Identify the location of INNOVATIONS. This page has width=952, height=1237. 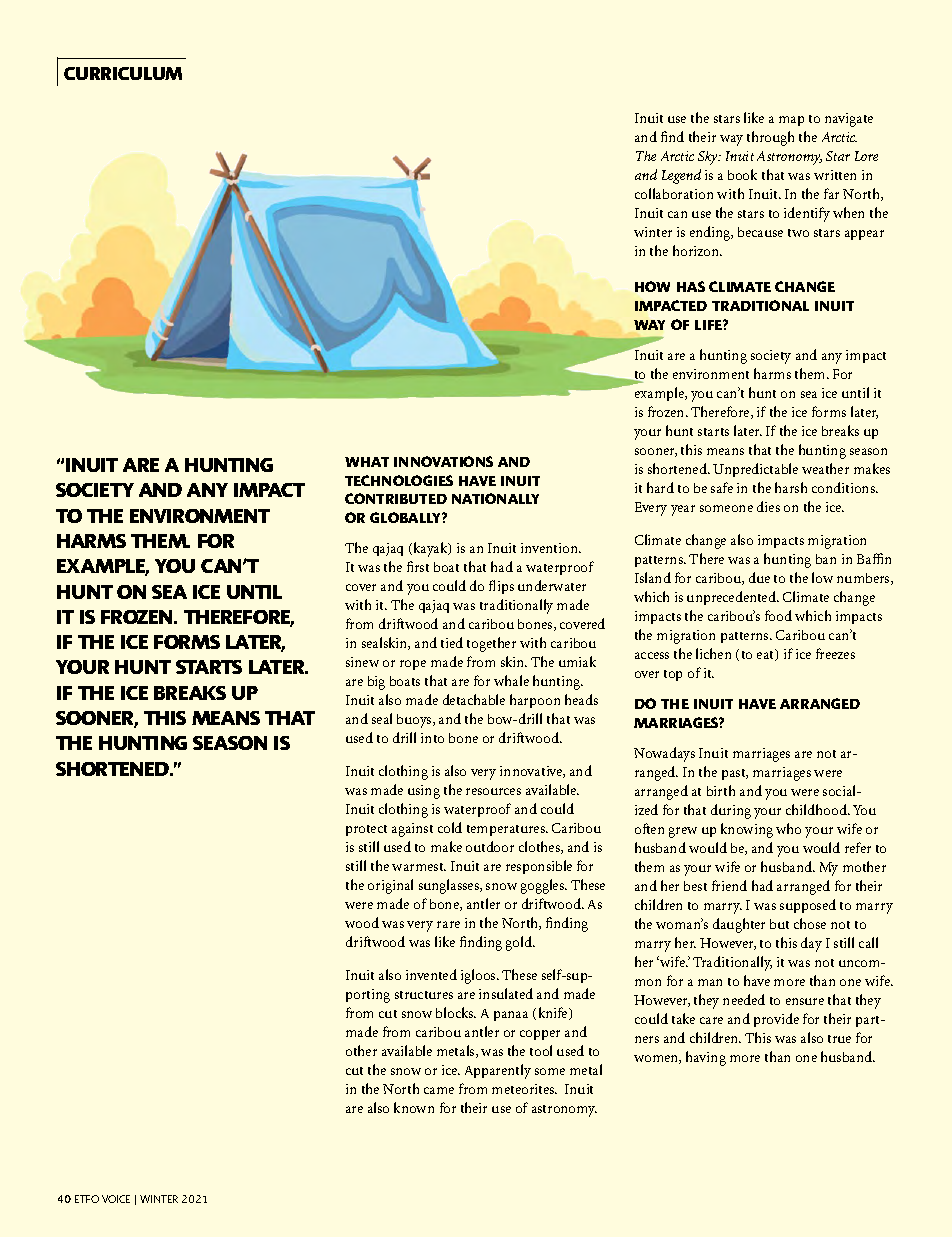
(443, 461).
